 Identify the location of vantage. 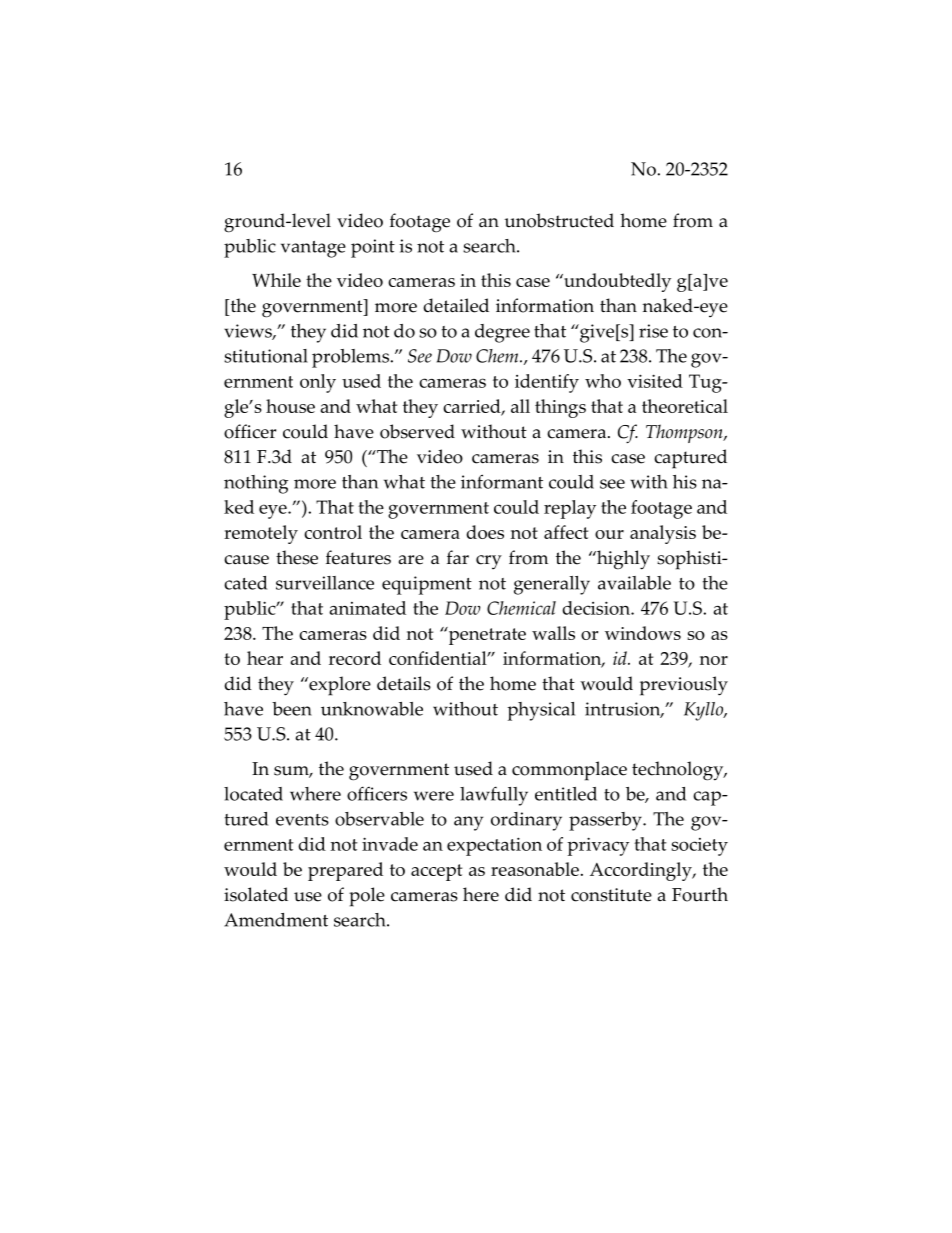
(313, 249).
